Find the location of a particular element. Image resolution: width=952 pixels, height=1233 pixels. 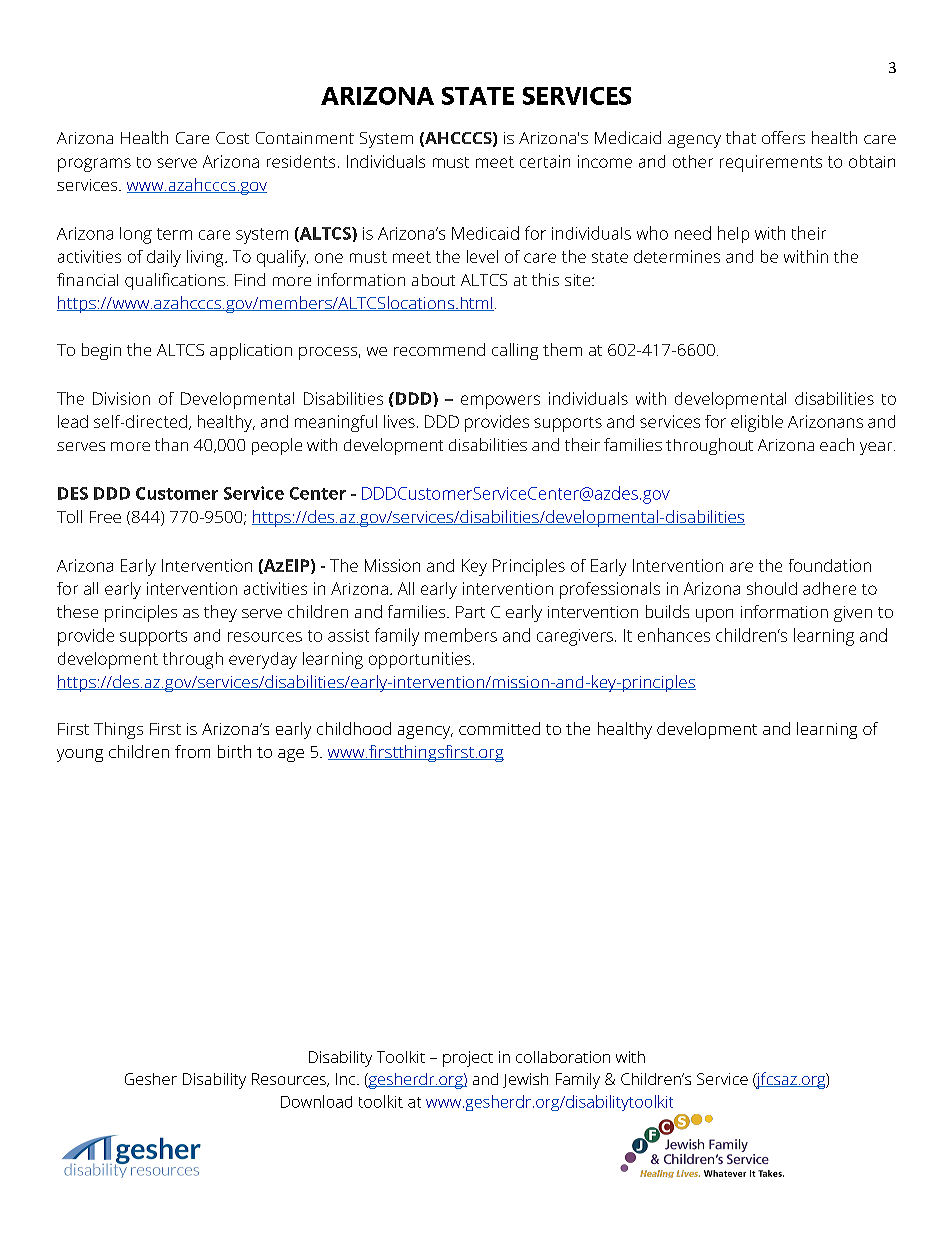

eligible is located at coordinates (757, 423).
